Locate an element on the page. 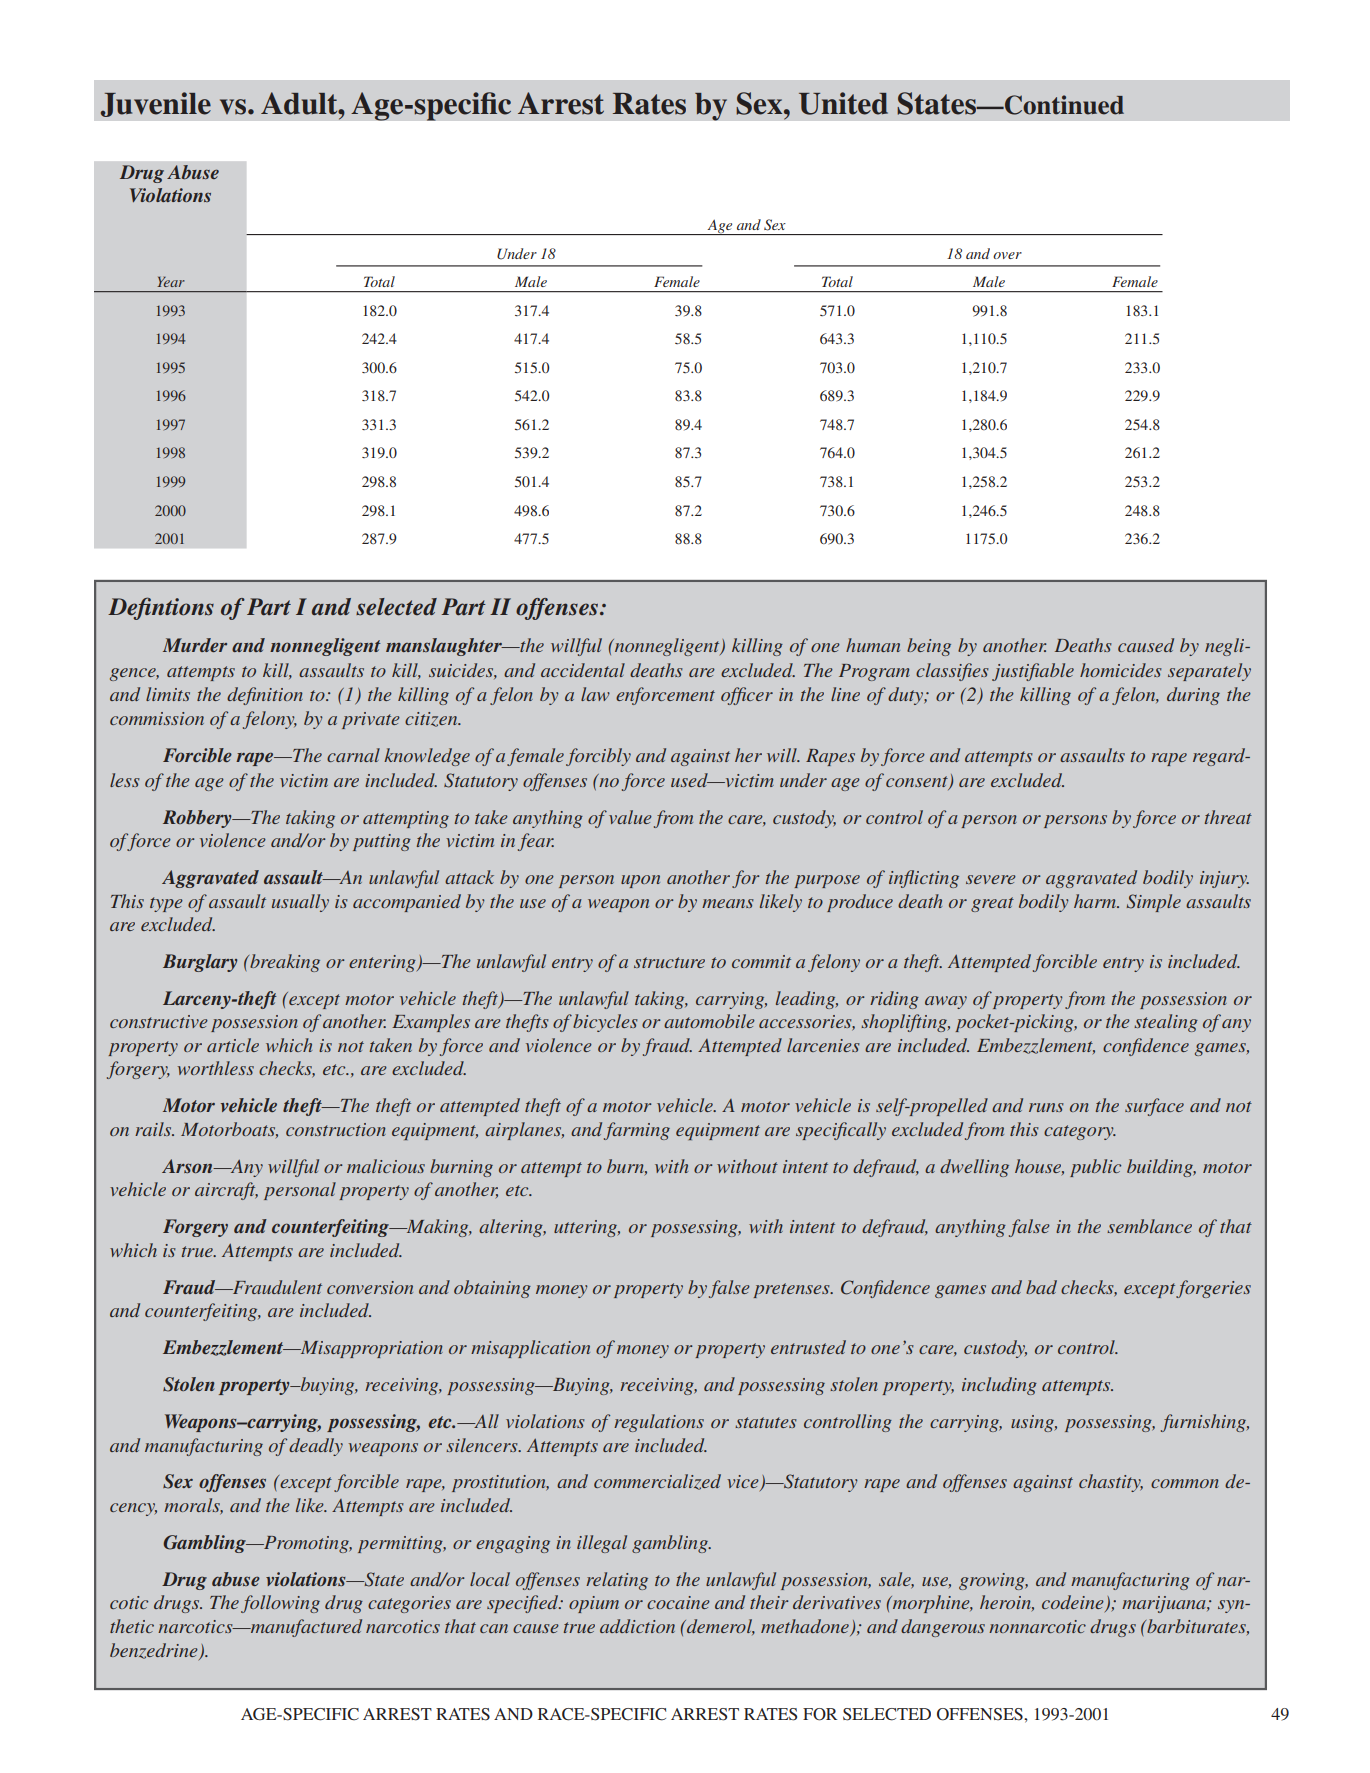 Image resolution: width=1370 pixels, height=1773 pixels. construction is located at coordinates (336, 1129).
